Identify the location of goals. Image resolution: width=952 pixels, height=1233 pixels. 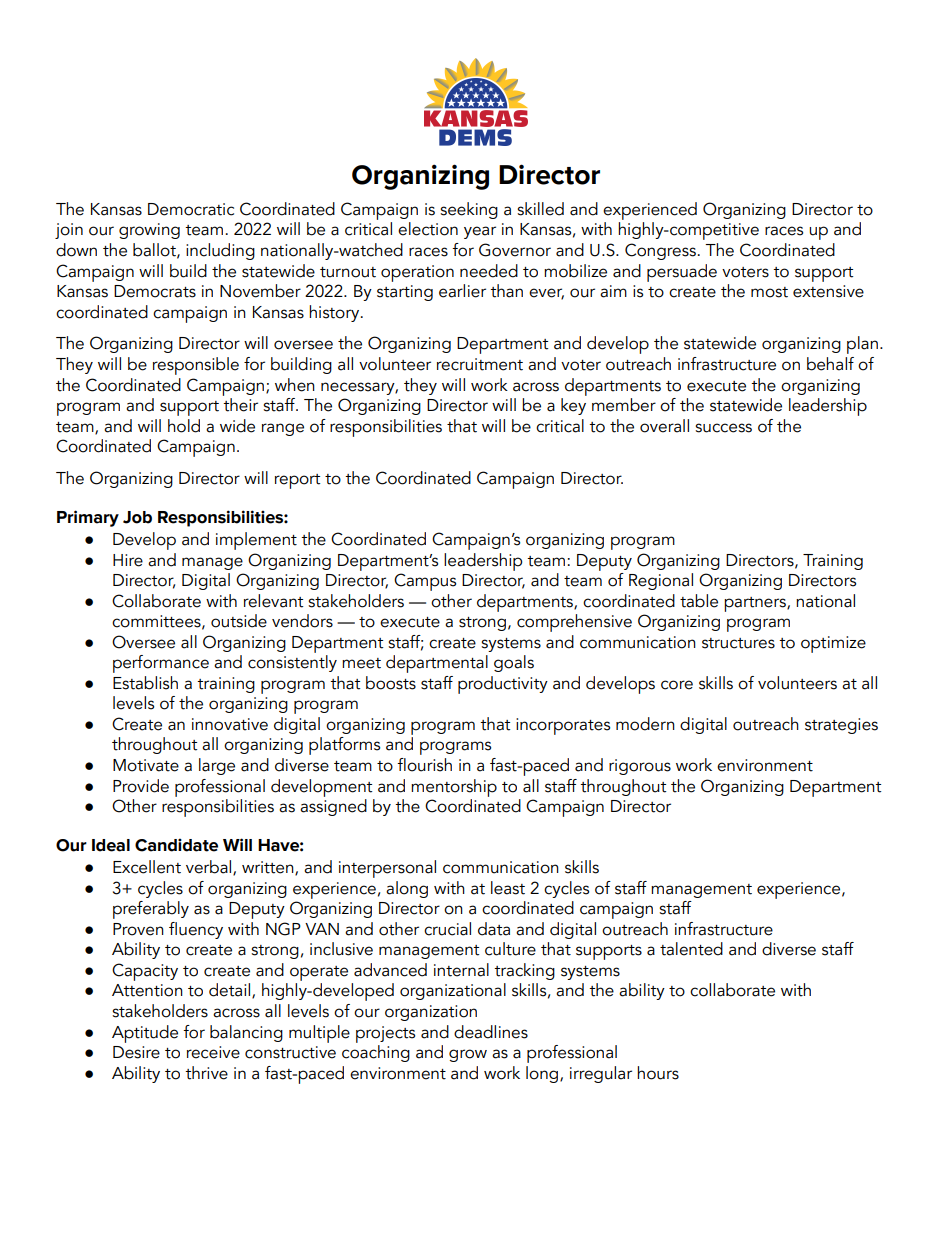
(514, 663).
